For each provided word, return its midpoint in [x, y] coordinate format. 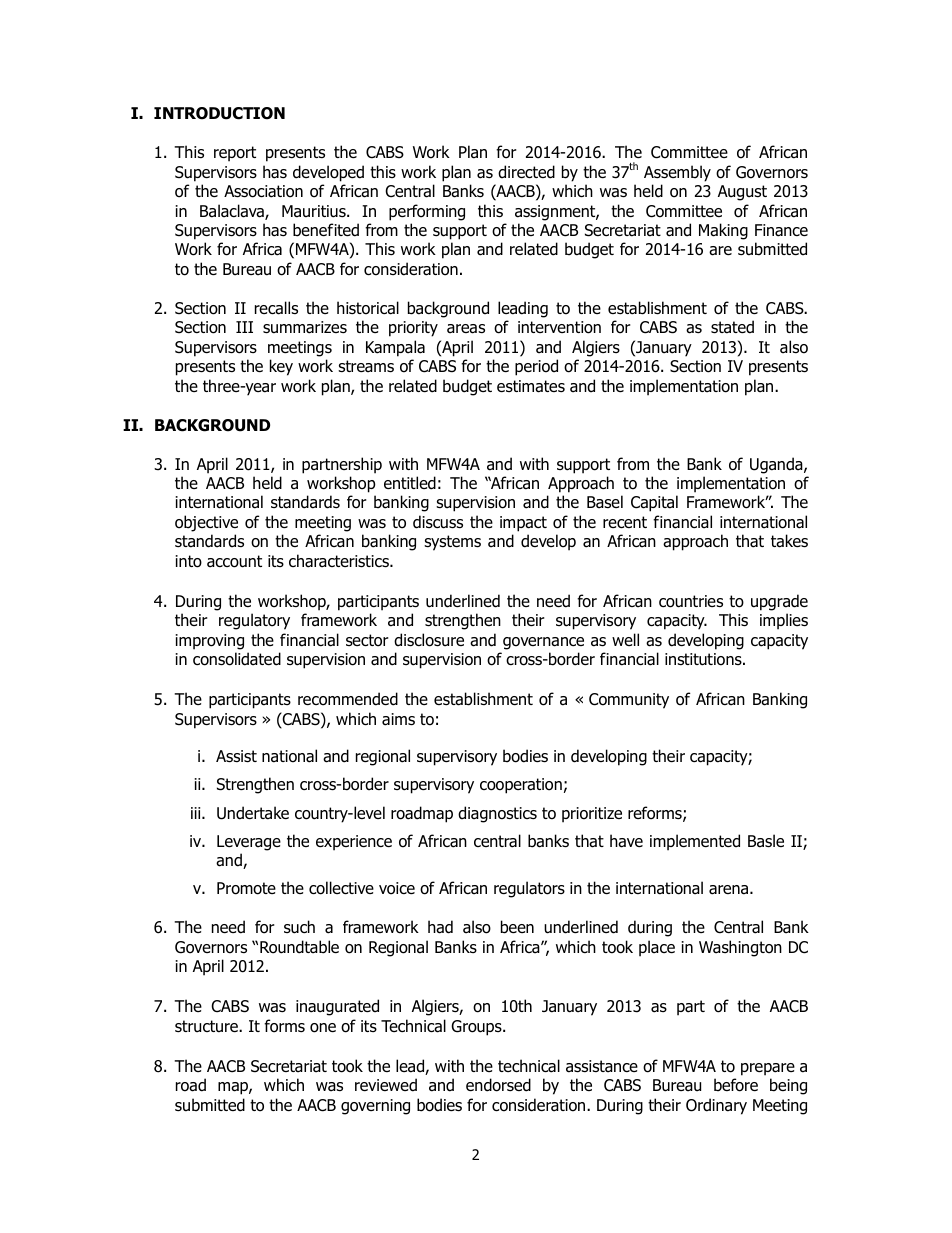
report [235, 154]
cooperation [521, 786]
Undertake [253, 813]
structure [207, 1026]
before [736, 1085]
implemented [695, 842]
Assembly [677, 173]
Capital [654, 503]
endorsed [498, 1085]
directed [526, 172]
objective [206, 523]
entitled [410, 483]
